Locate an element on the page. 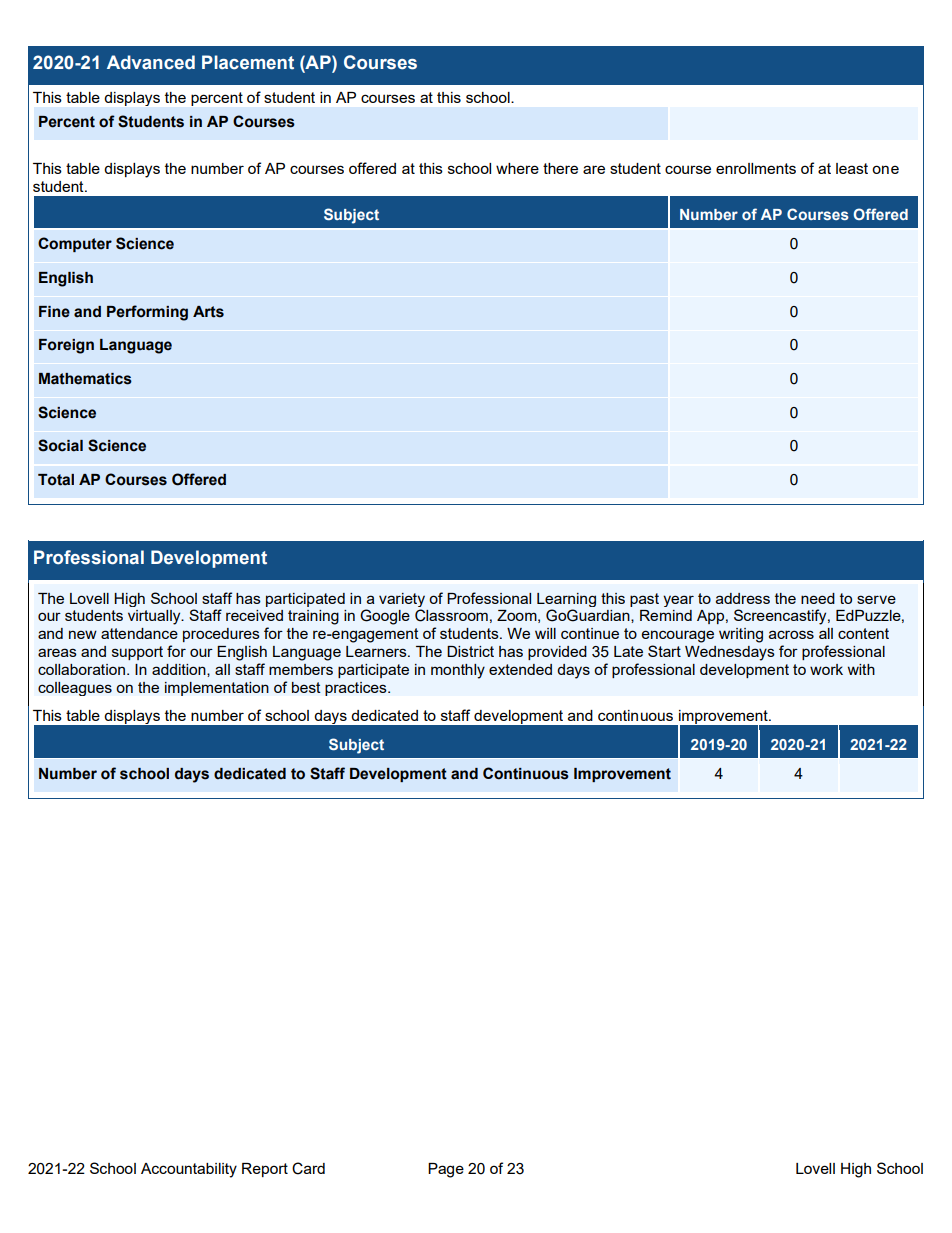 The height and width of the image is (1233, 952). Accountability is located at coordinates (189, 1170).
